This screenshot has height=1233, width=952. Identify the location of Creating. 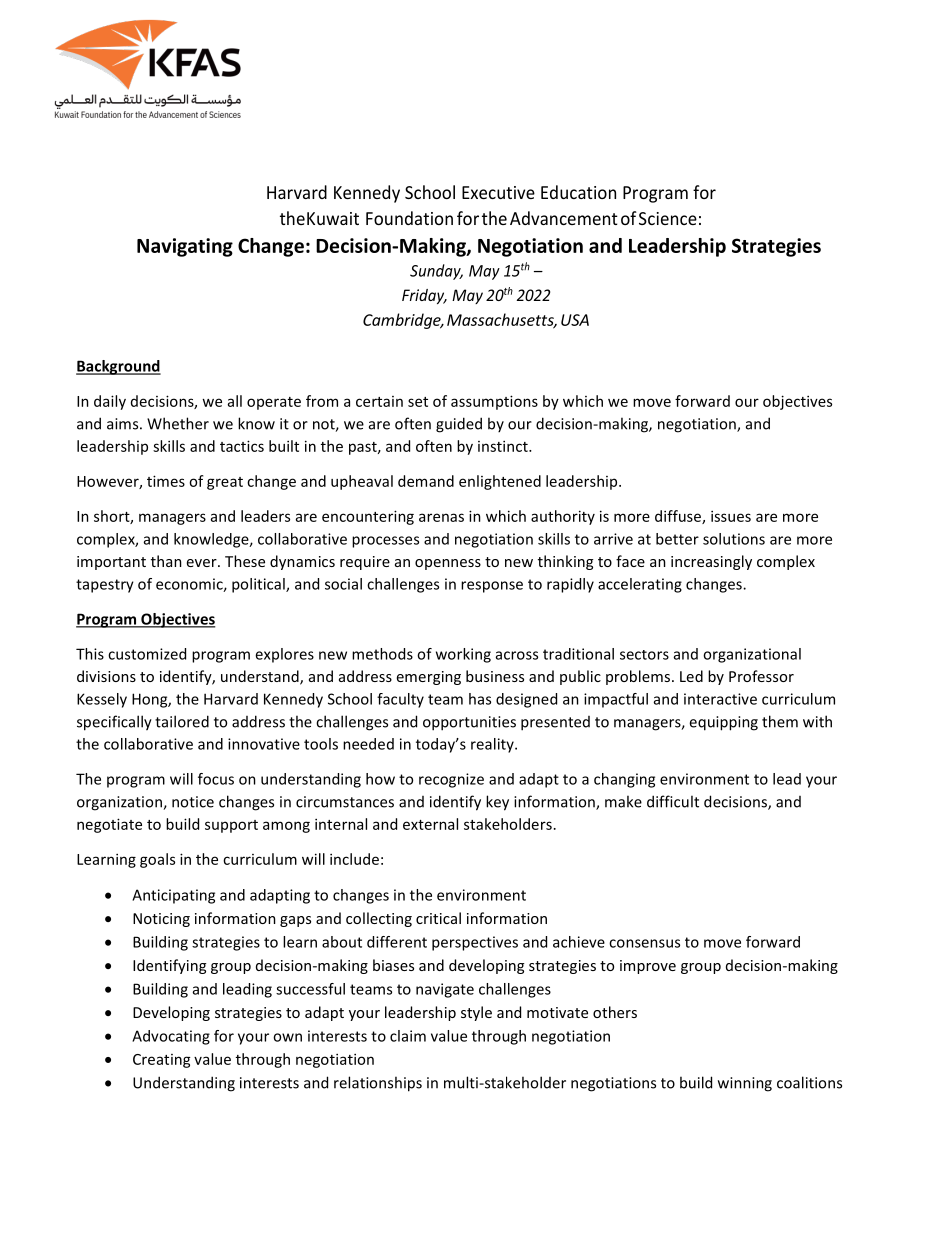
(162, 1061).
